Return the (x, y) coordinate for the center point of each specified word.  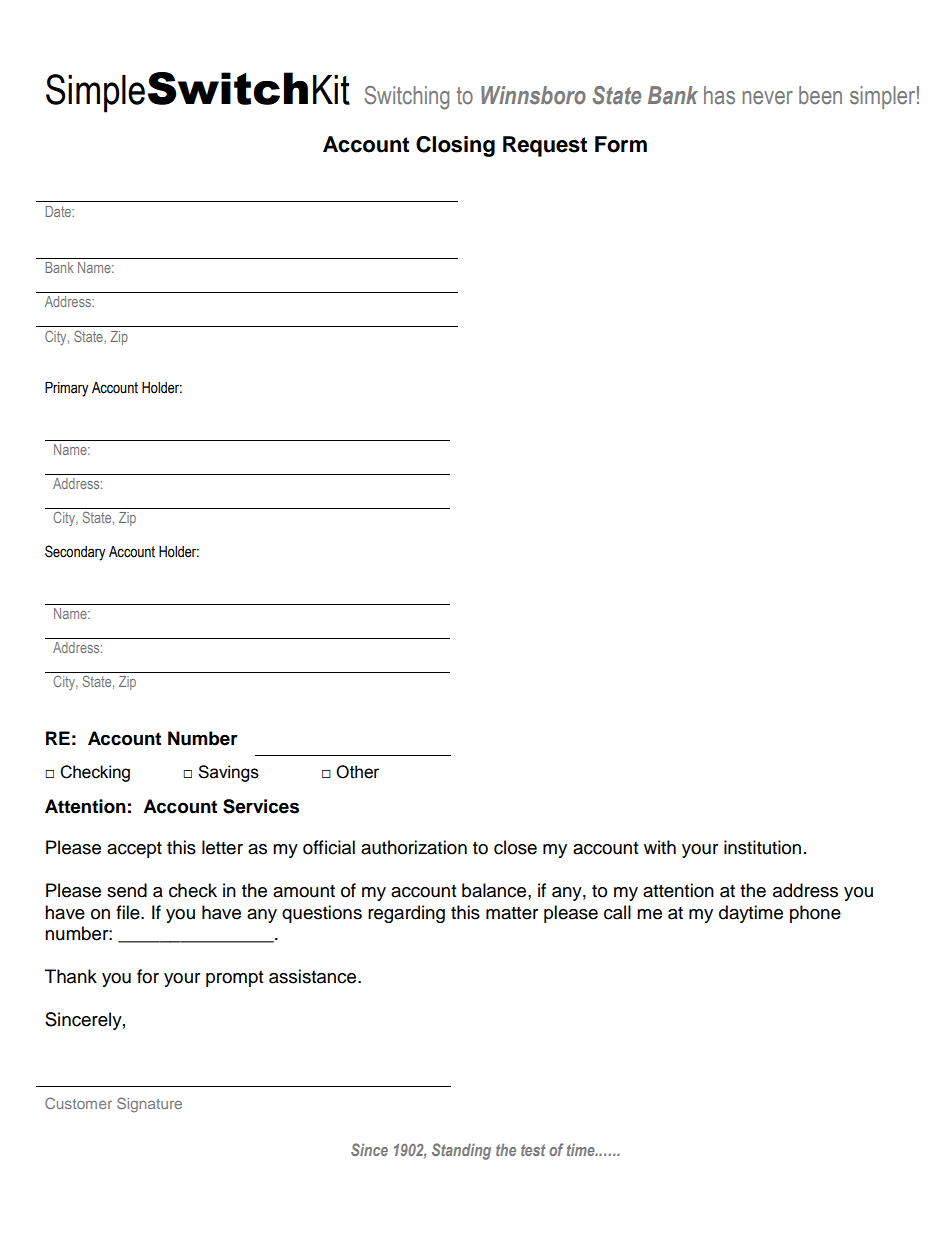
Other (358, 772)
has (719, 95)
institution (762, 847)
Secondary (75, 553)
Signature (149, 1105)
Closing (455, 146)
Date (59, 211)
